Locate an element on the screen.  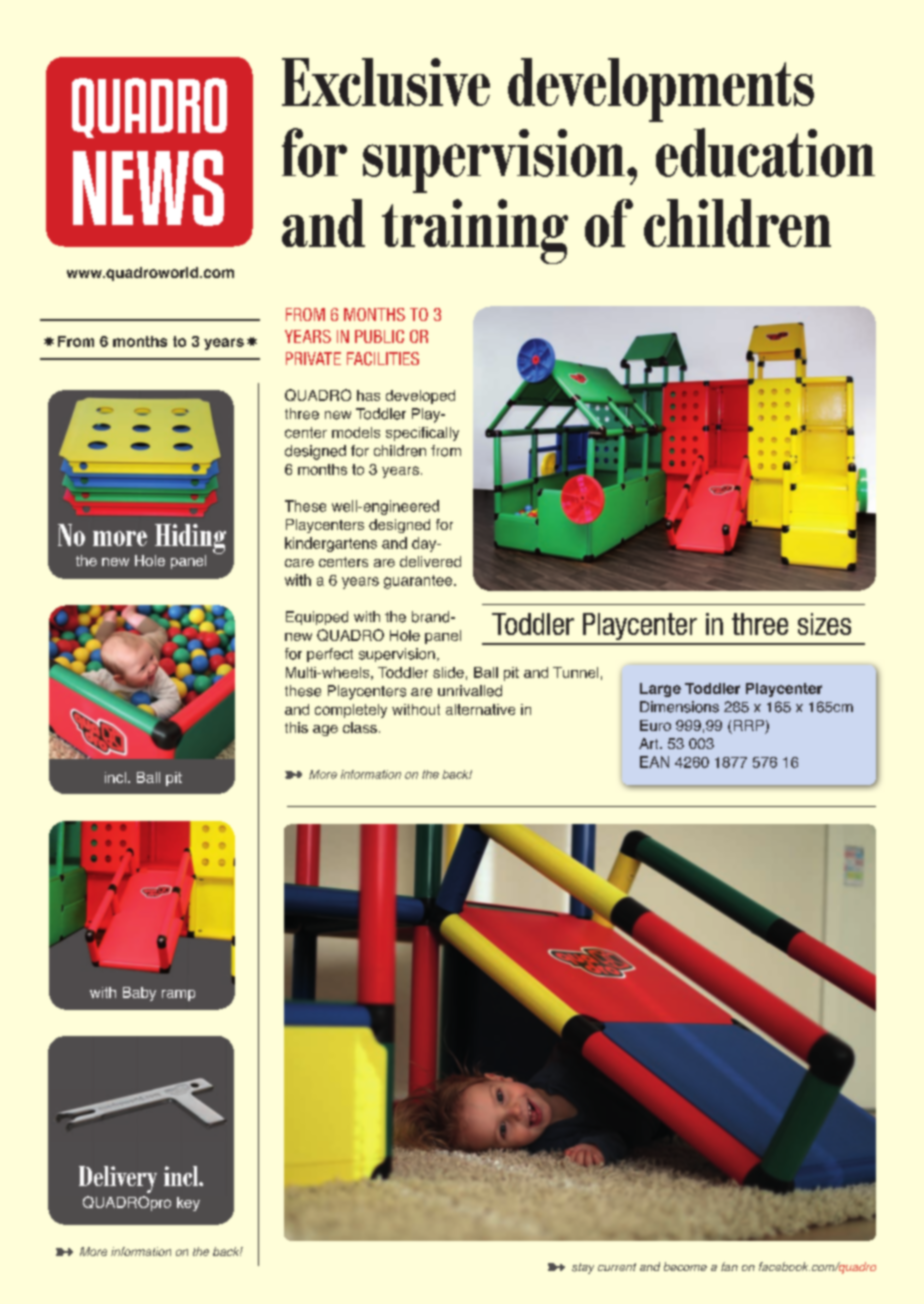
unrivalled is located at coordinates (470, 691).
